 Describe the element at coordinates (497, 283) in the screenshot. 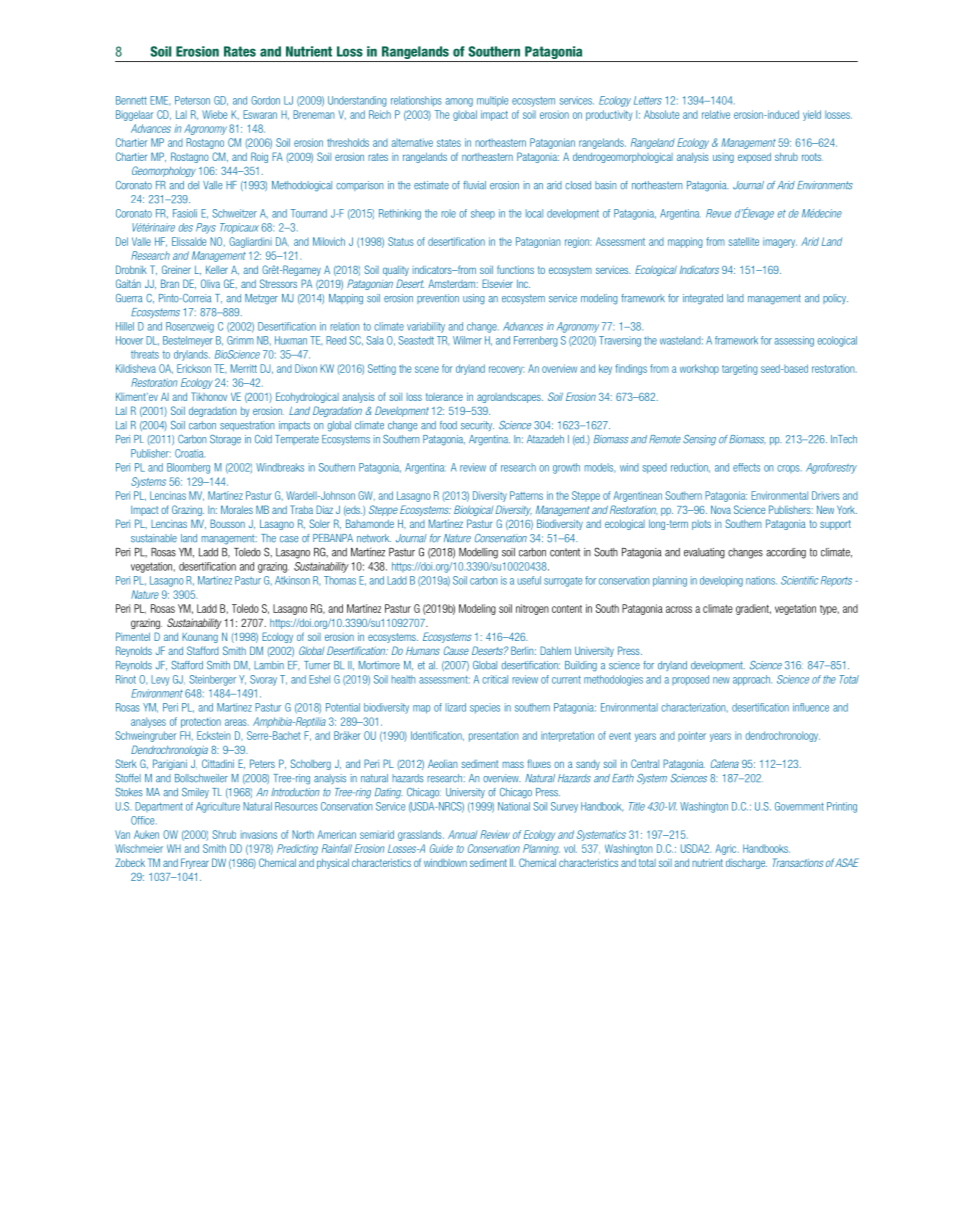

I see `Elsevier` at that location.
